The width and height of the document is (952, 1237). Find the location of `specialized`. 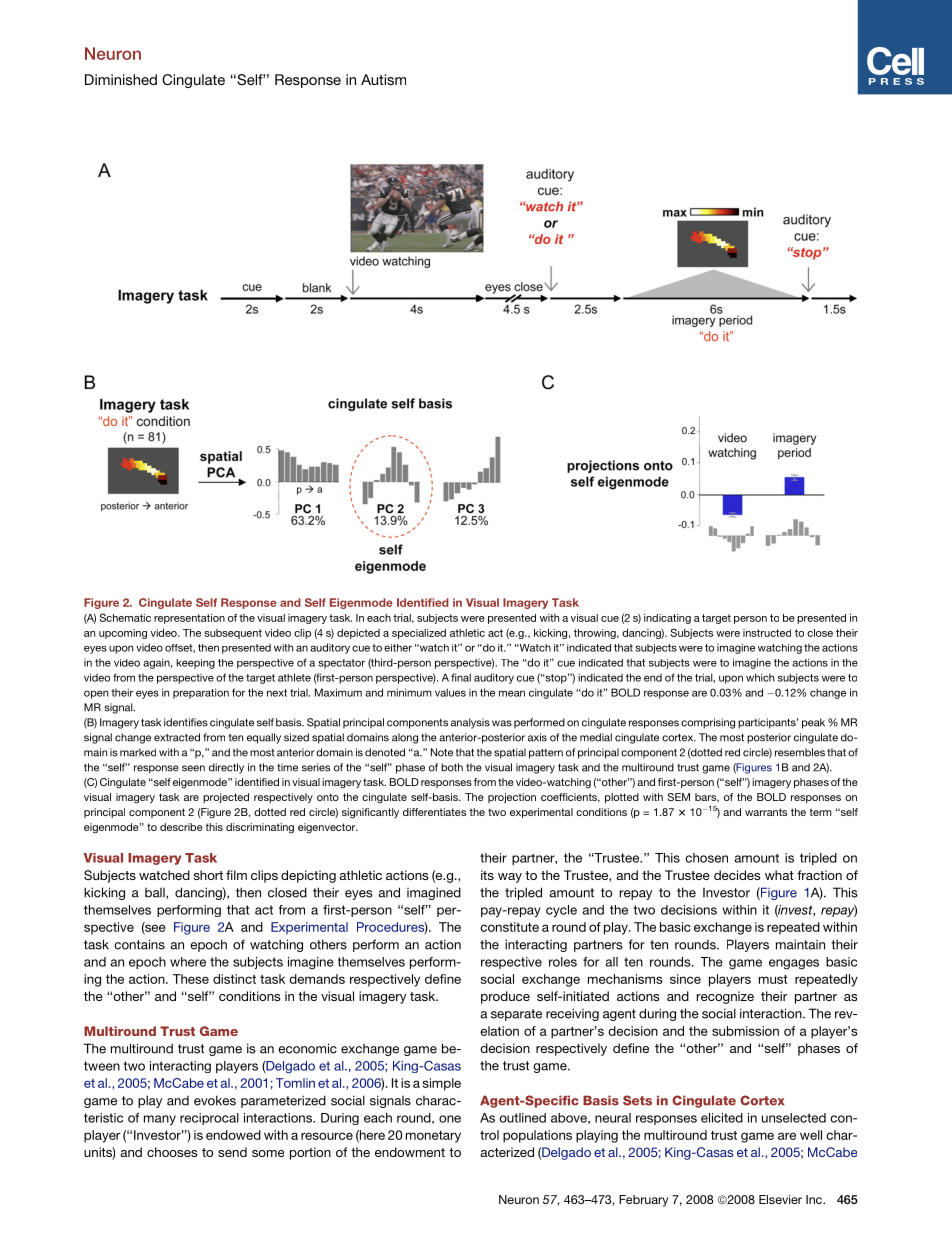

specialized is located at coordinates (419, 634).
